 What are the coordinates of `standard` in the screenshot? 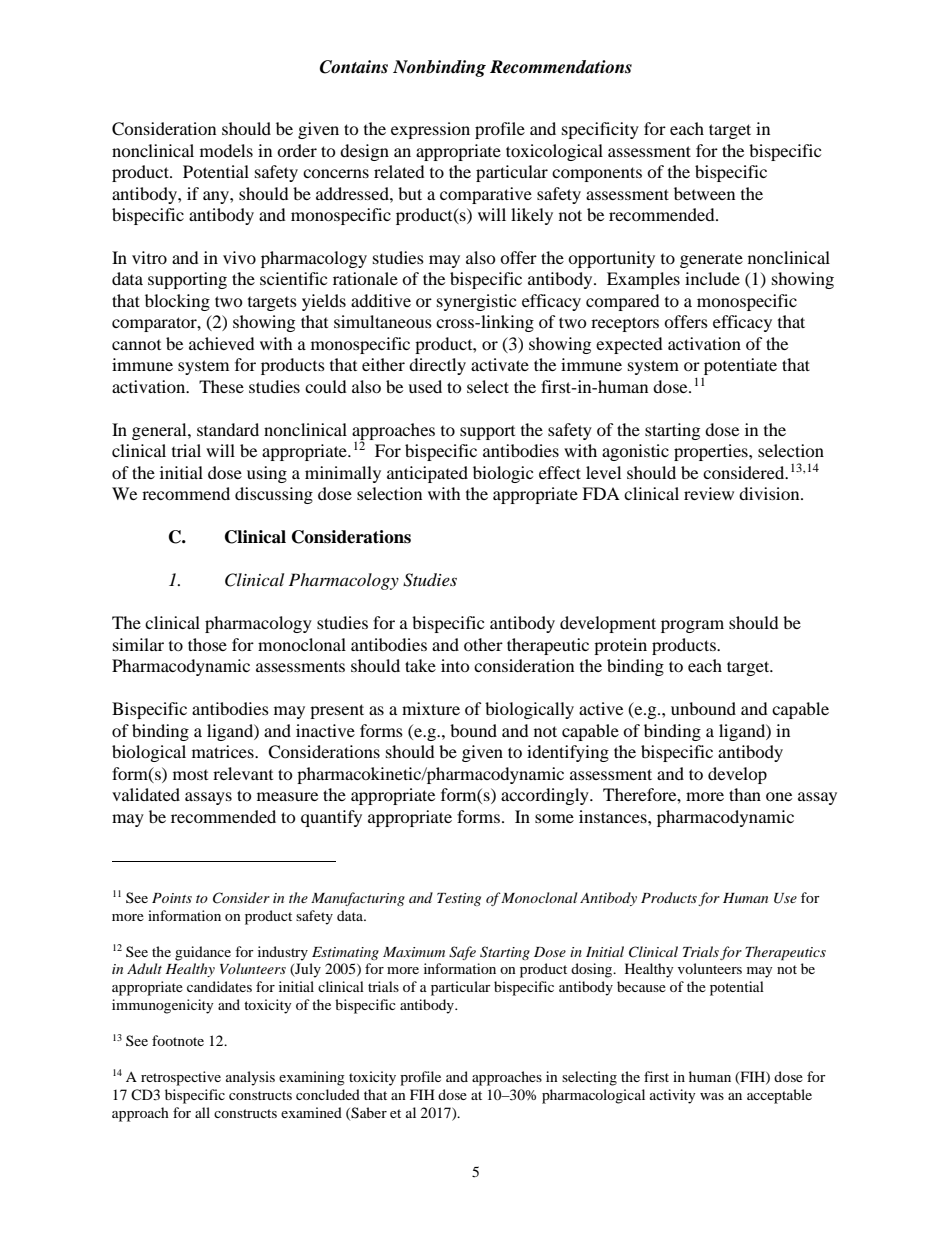 It's located at (228, 429).
